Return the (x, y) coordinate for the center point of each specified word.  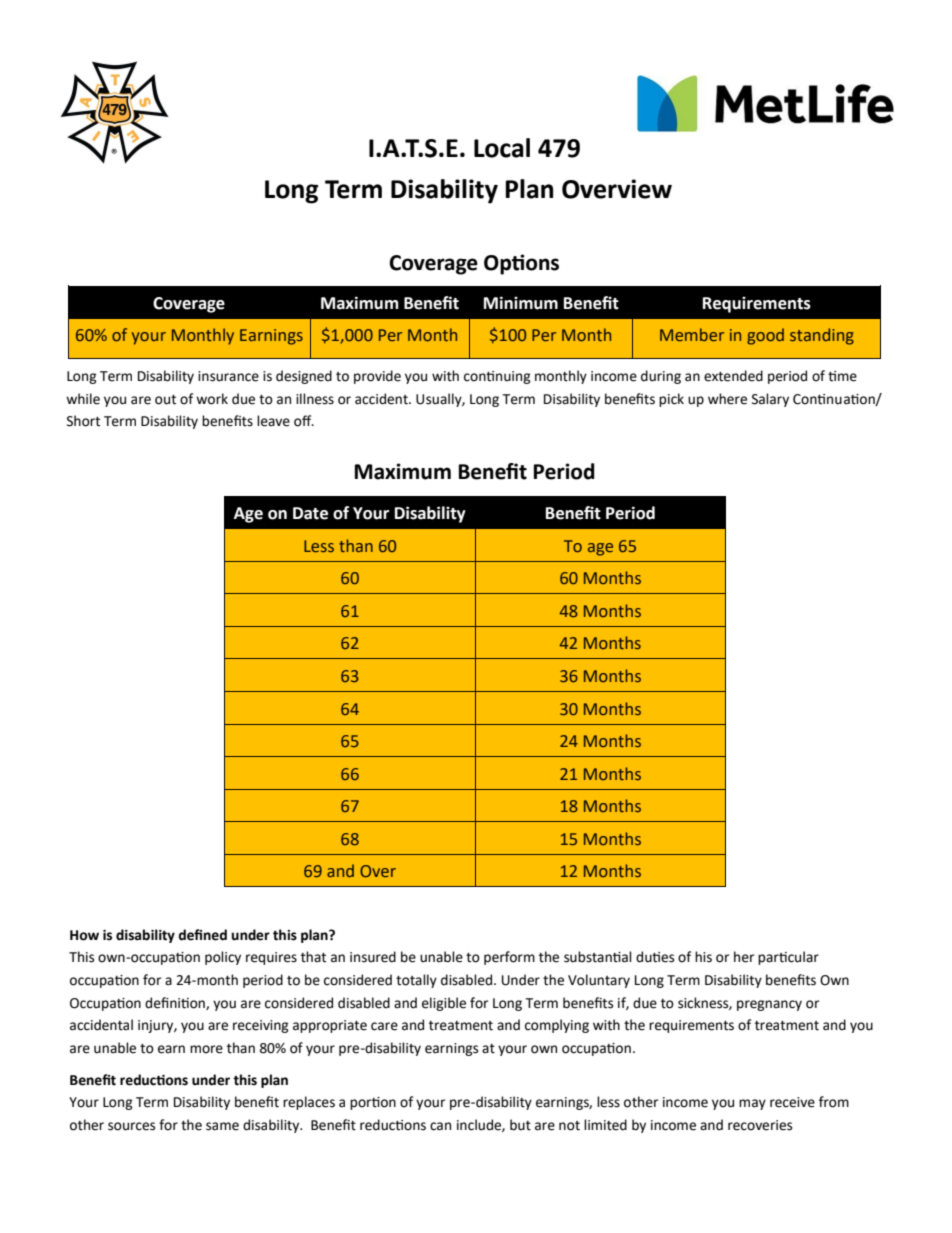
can (440, 1126)
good (765, 336)
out (165, 400)
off (304, 421)
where (727, 399)
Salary (770, 400)
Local (502, 148)
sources (131, 1126)
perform (509, 958)
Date (310, 513)
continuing (497, 377)
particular (788, 958)
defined (202, 935)
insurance (228, 376)
